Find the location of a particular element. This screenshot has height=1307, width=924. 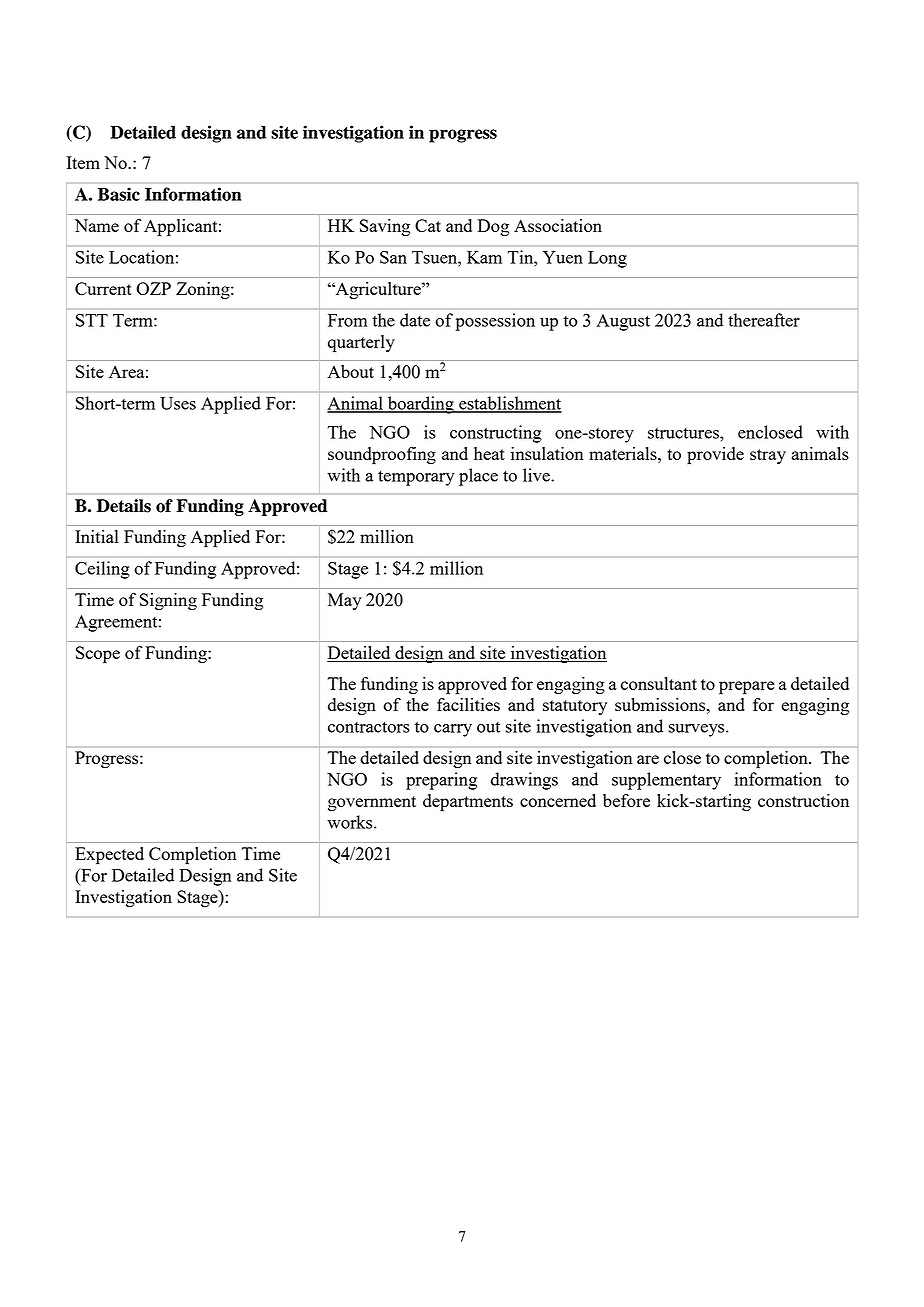

provide is located at coordinates (715, 455).
